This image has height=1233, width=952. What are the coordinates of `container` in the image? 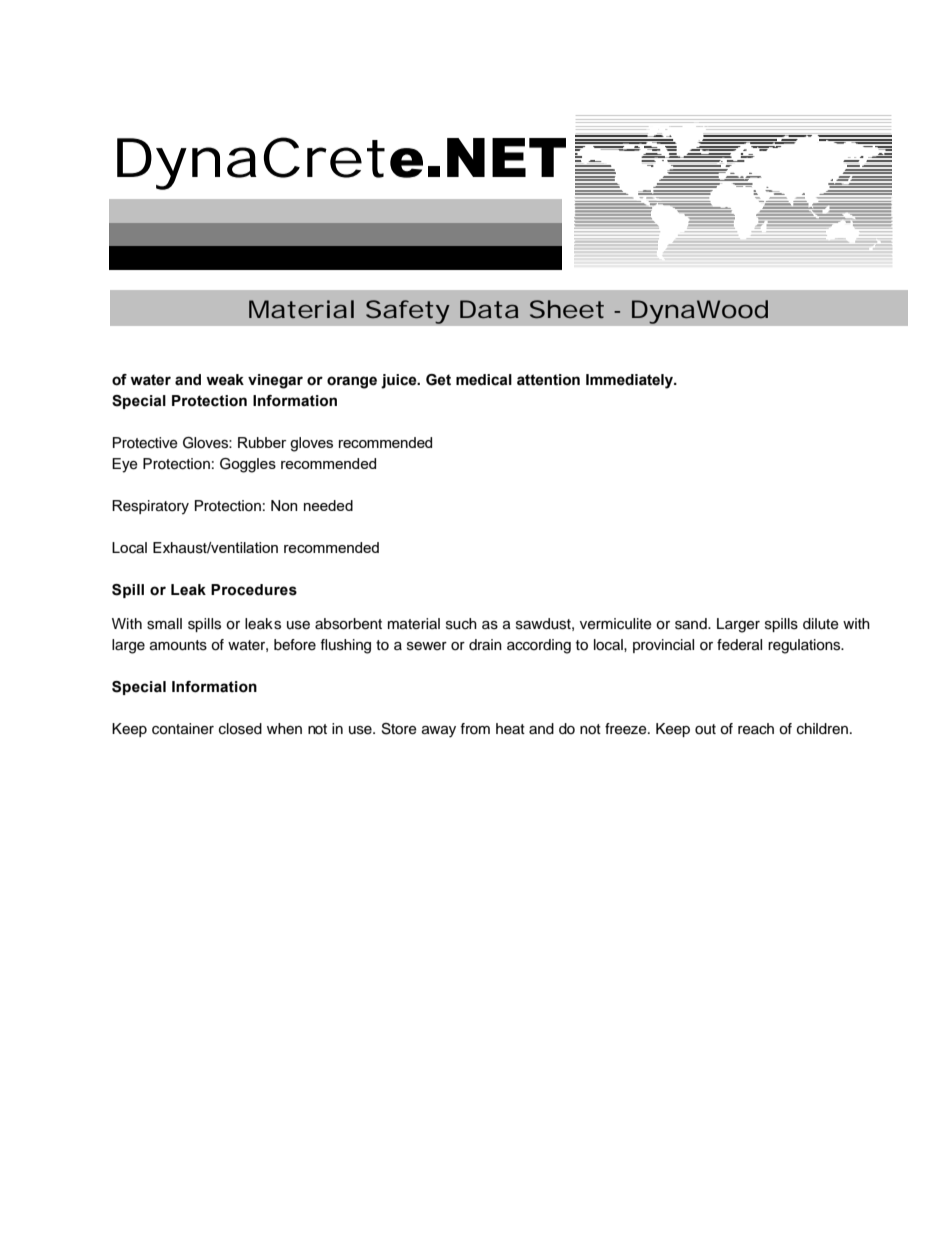 It's located at (183, 729).
